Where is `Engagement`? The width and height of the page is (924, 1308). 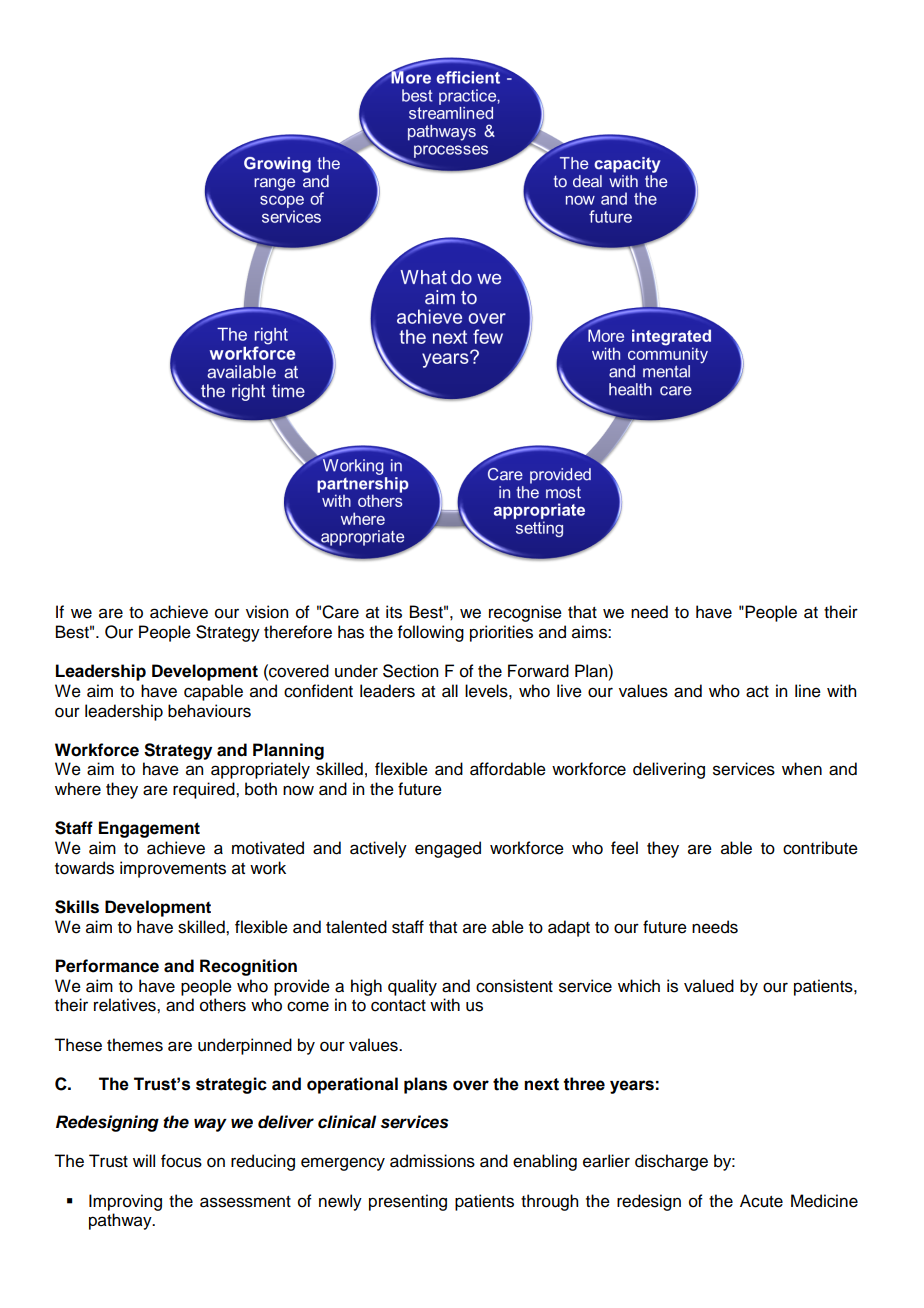
Engagement is located at coordinates (149, 829).
